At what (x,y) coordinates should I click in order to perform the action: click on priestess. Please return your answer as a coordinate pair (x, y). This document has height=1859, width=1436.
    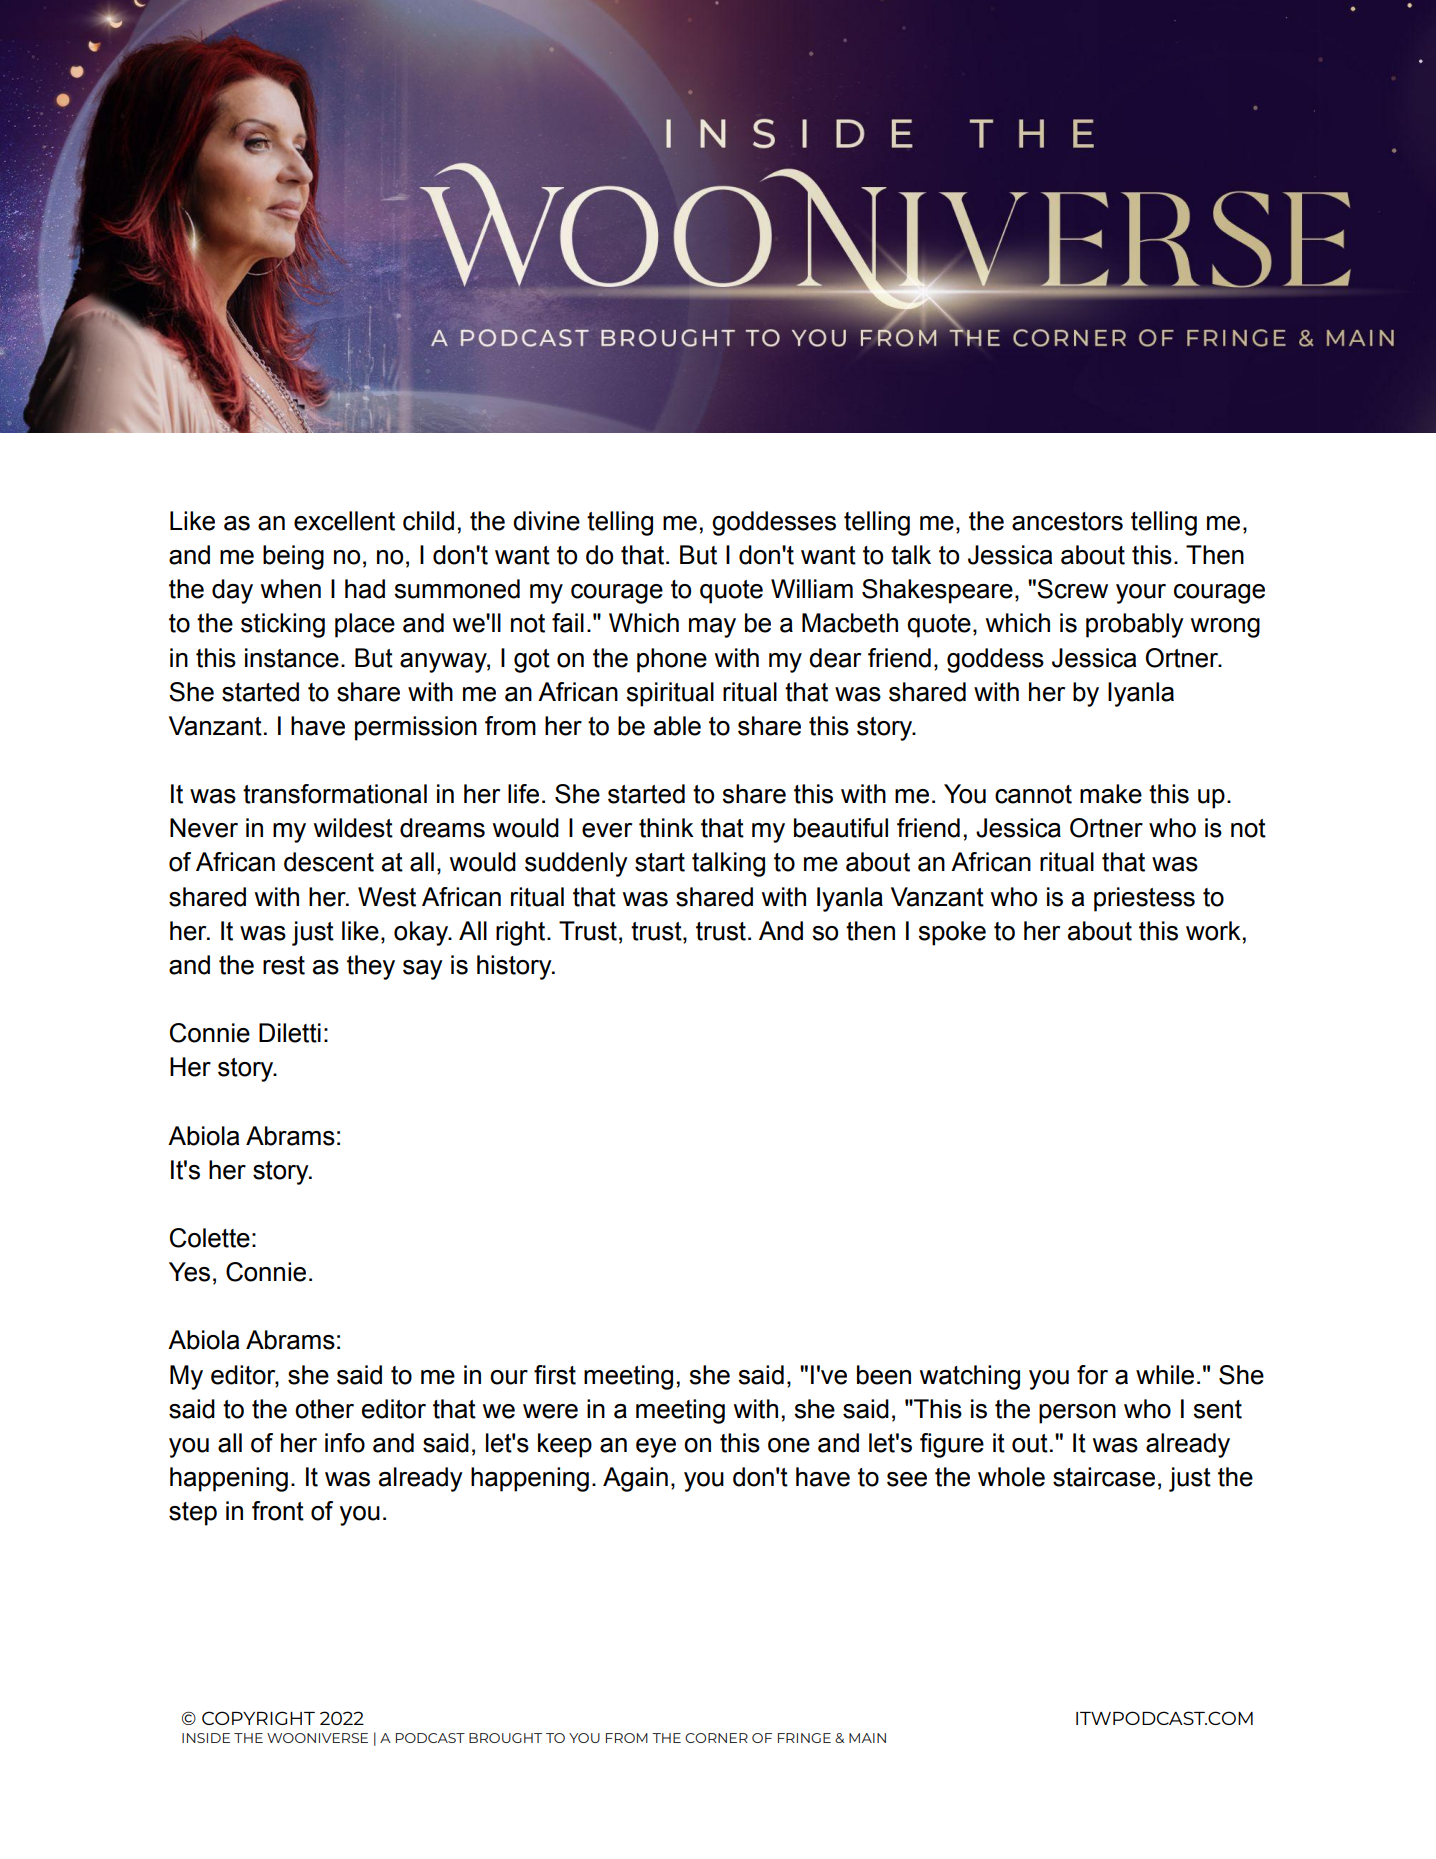
    Looking at the image, I should click on (1144, 899).
